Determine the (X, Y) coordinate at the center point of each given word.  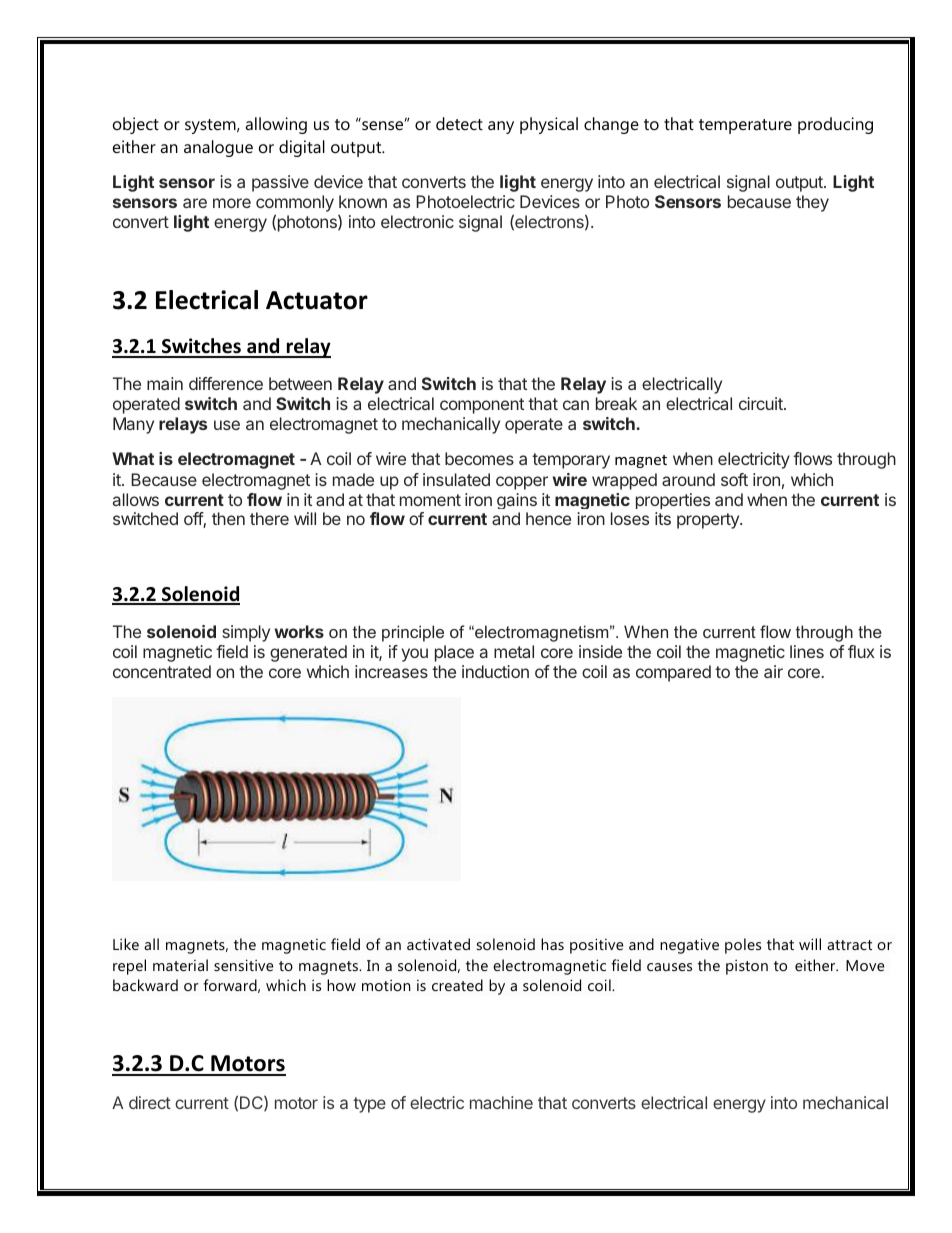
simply (246, 633)
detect (459, 123)
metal (514, 651)
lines (807, 651)
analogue (218, 148)
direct (150, 1102)
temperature (745, 126)
